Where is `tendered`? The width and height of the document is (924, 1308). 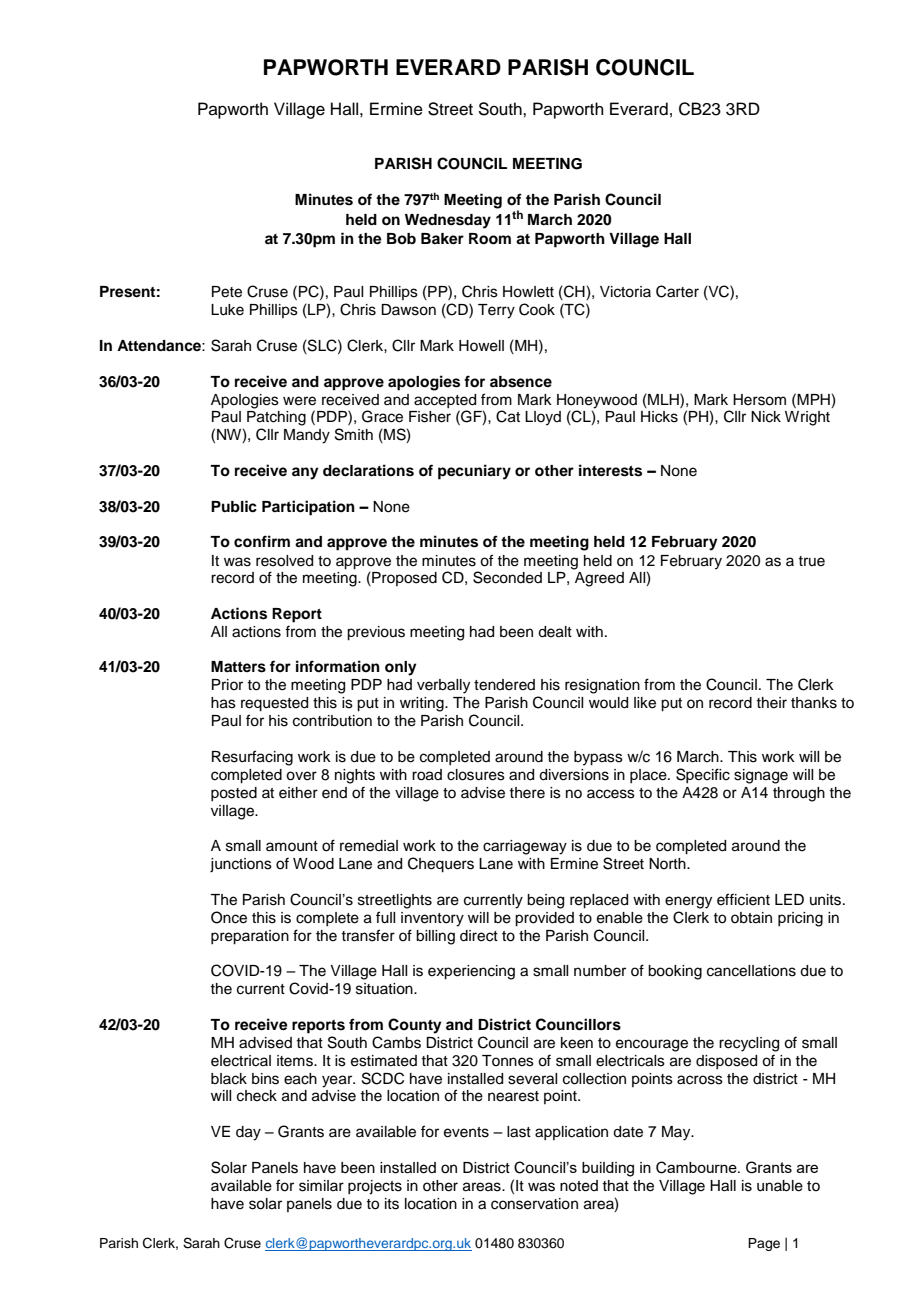 tendered is located at coordinates (504, 685).
